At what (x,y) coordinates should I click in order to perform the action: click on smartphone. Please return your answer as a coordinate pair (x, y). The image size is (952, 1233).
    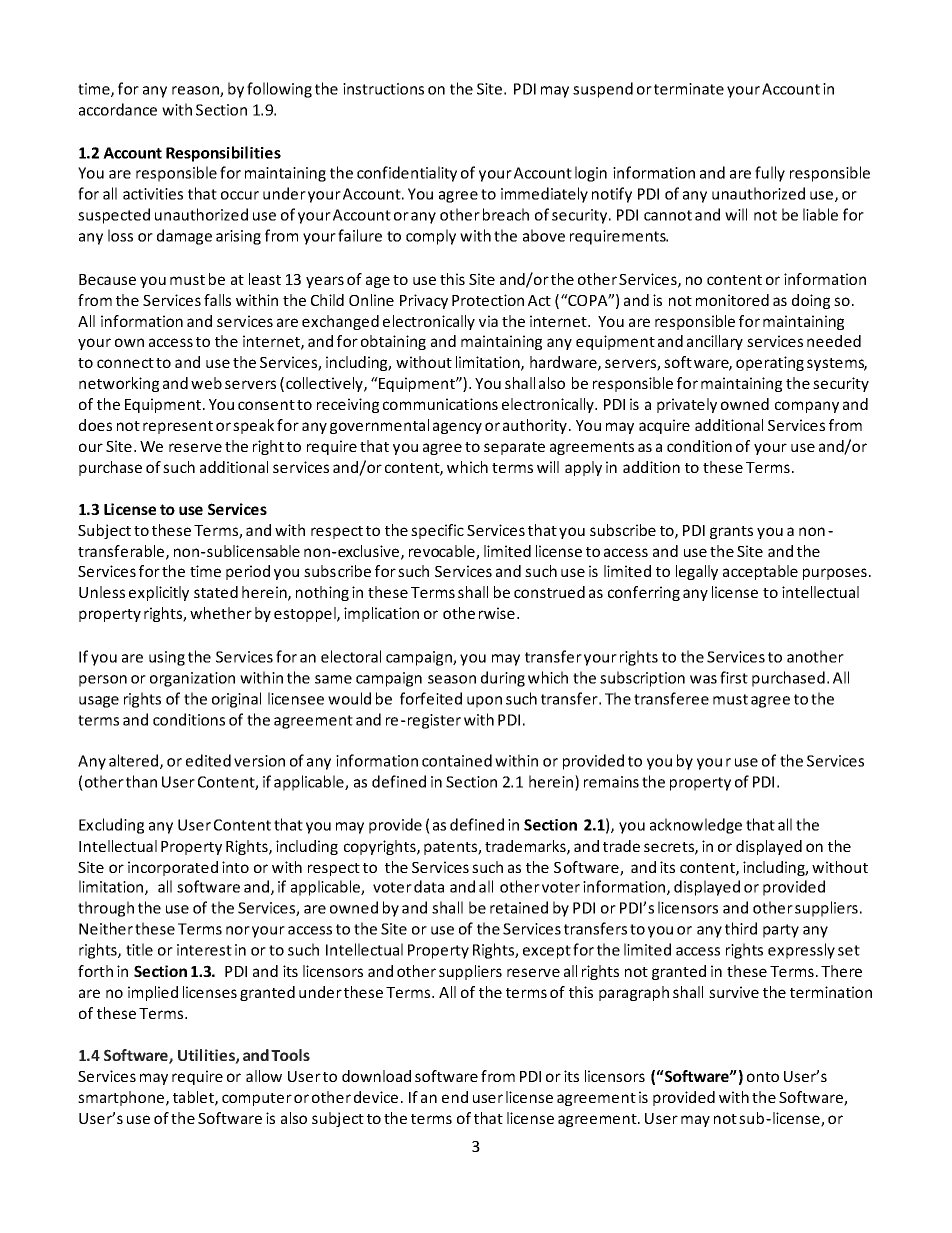
    Looking at the image, I should click on (122, 1098).
